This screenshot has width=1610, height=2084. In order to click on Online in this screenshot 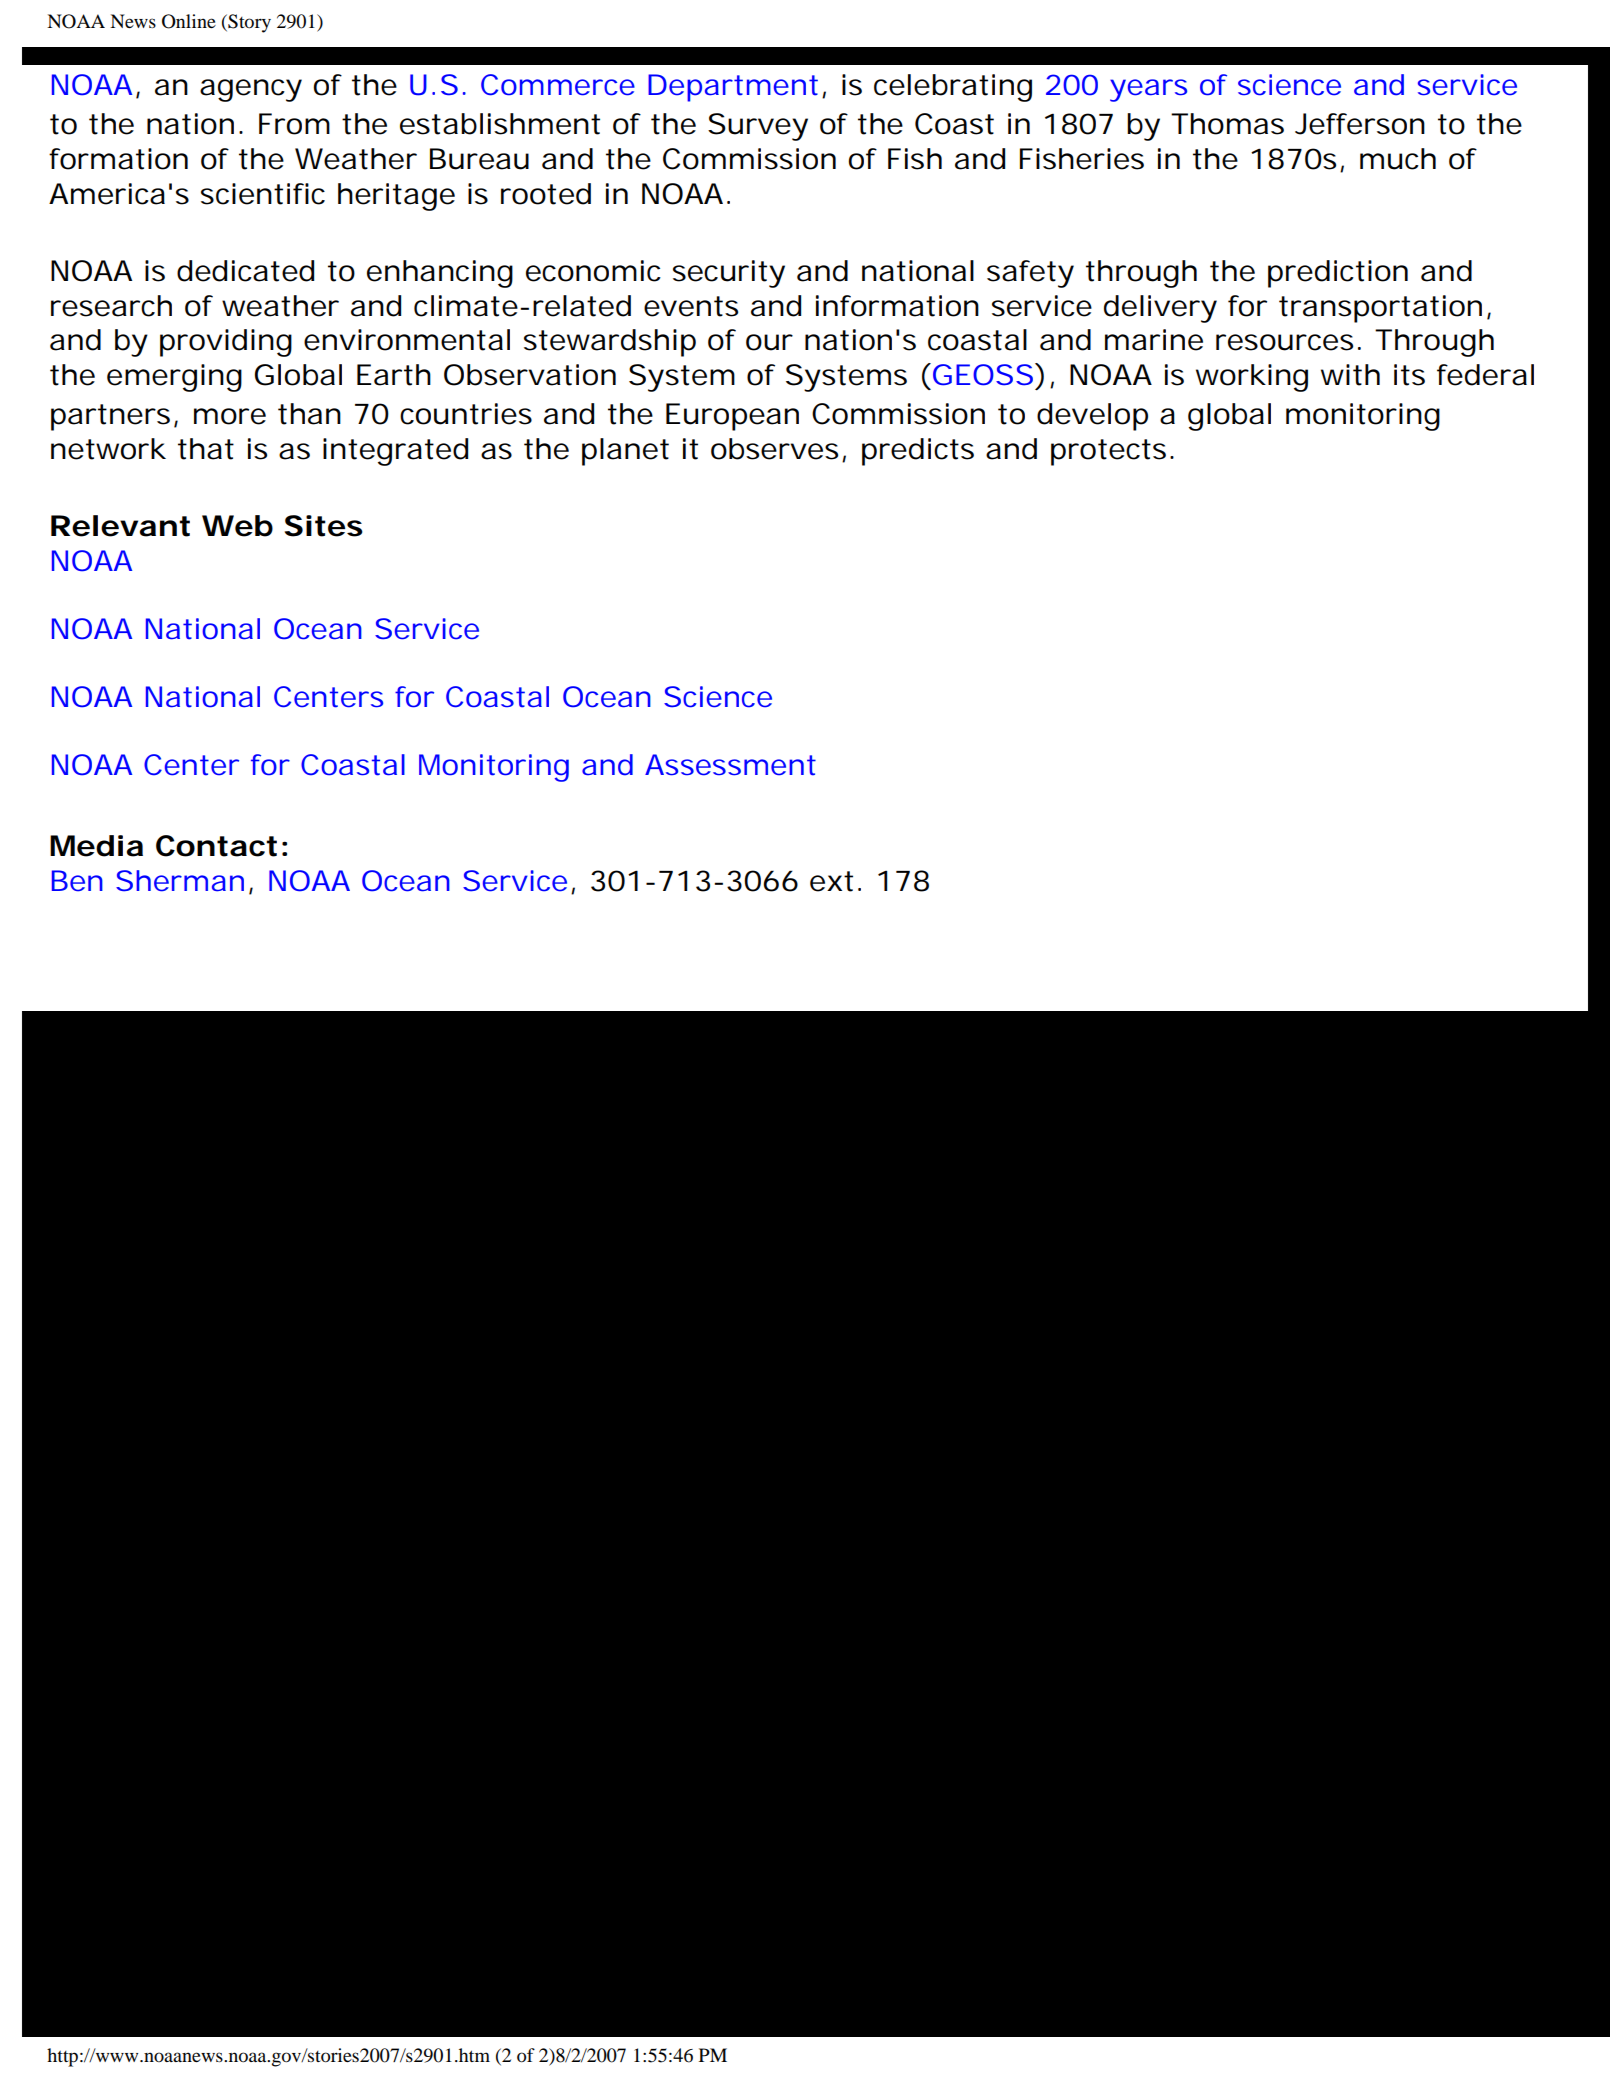, I will do `click(189, 21)`.
